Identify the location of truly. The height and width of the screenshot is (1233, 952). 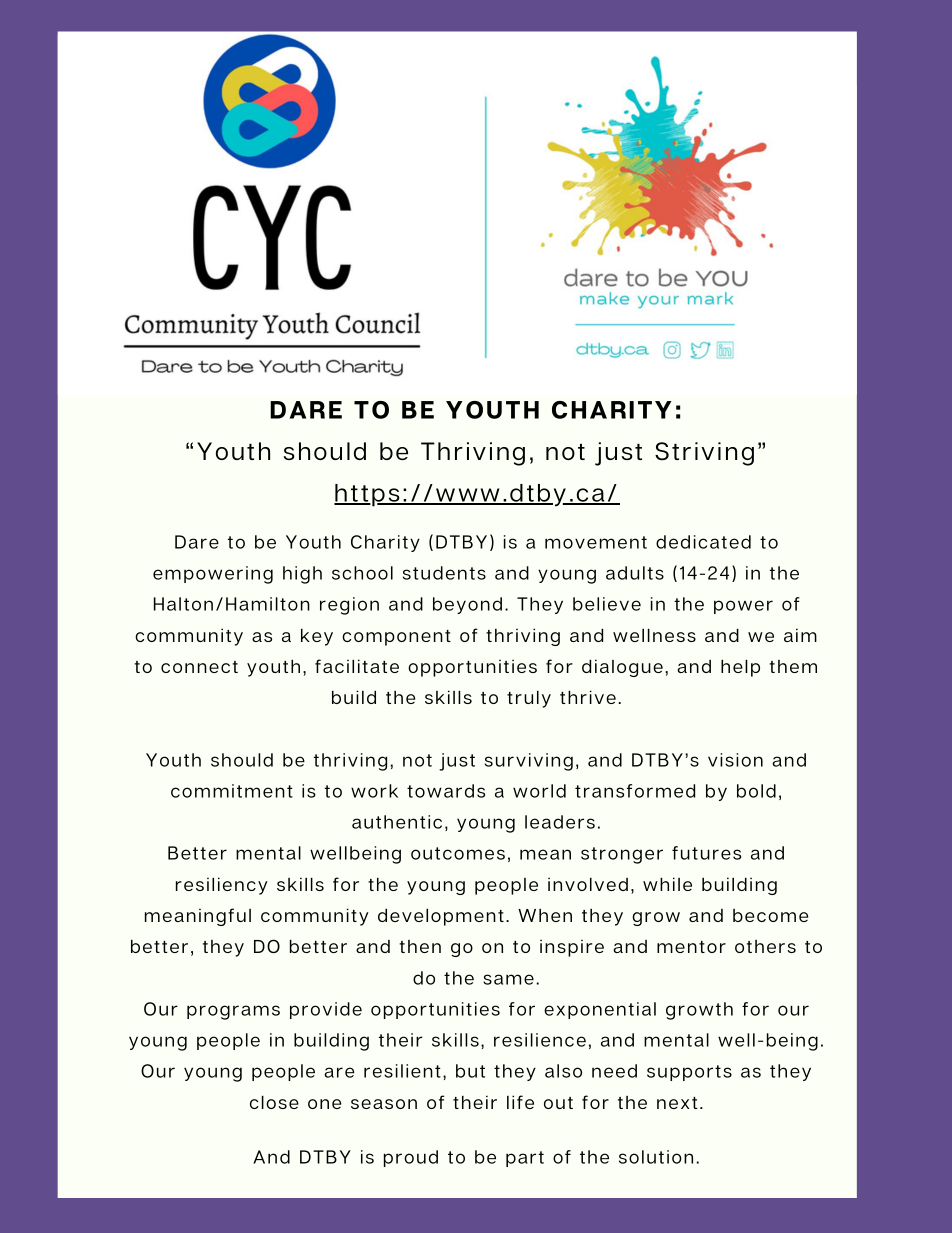
(529, 699).
